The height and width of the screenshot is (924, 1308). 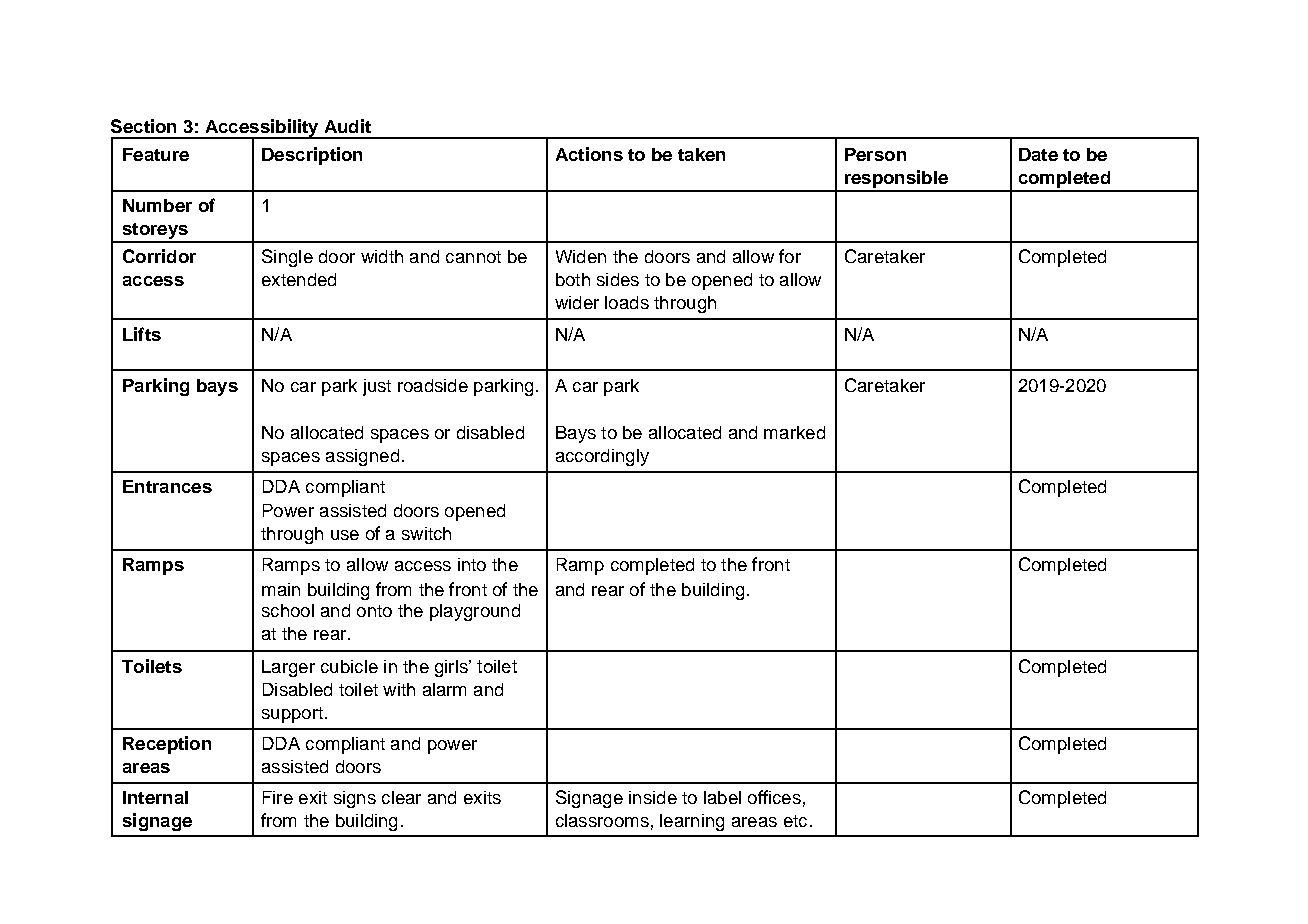 What do you see at coordinates (794, 432) in the screenshot?
I see `marked` at bounding box center [794, 432].
